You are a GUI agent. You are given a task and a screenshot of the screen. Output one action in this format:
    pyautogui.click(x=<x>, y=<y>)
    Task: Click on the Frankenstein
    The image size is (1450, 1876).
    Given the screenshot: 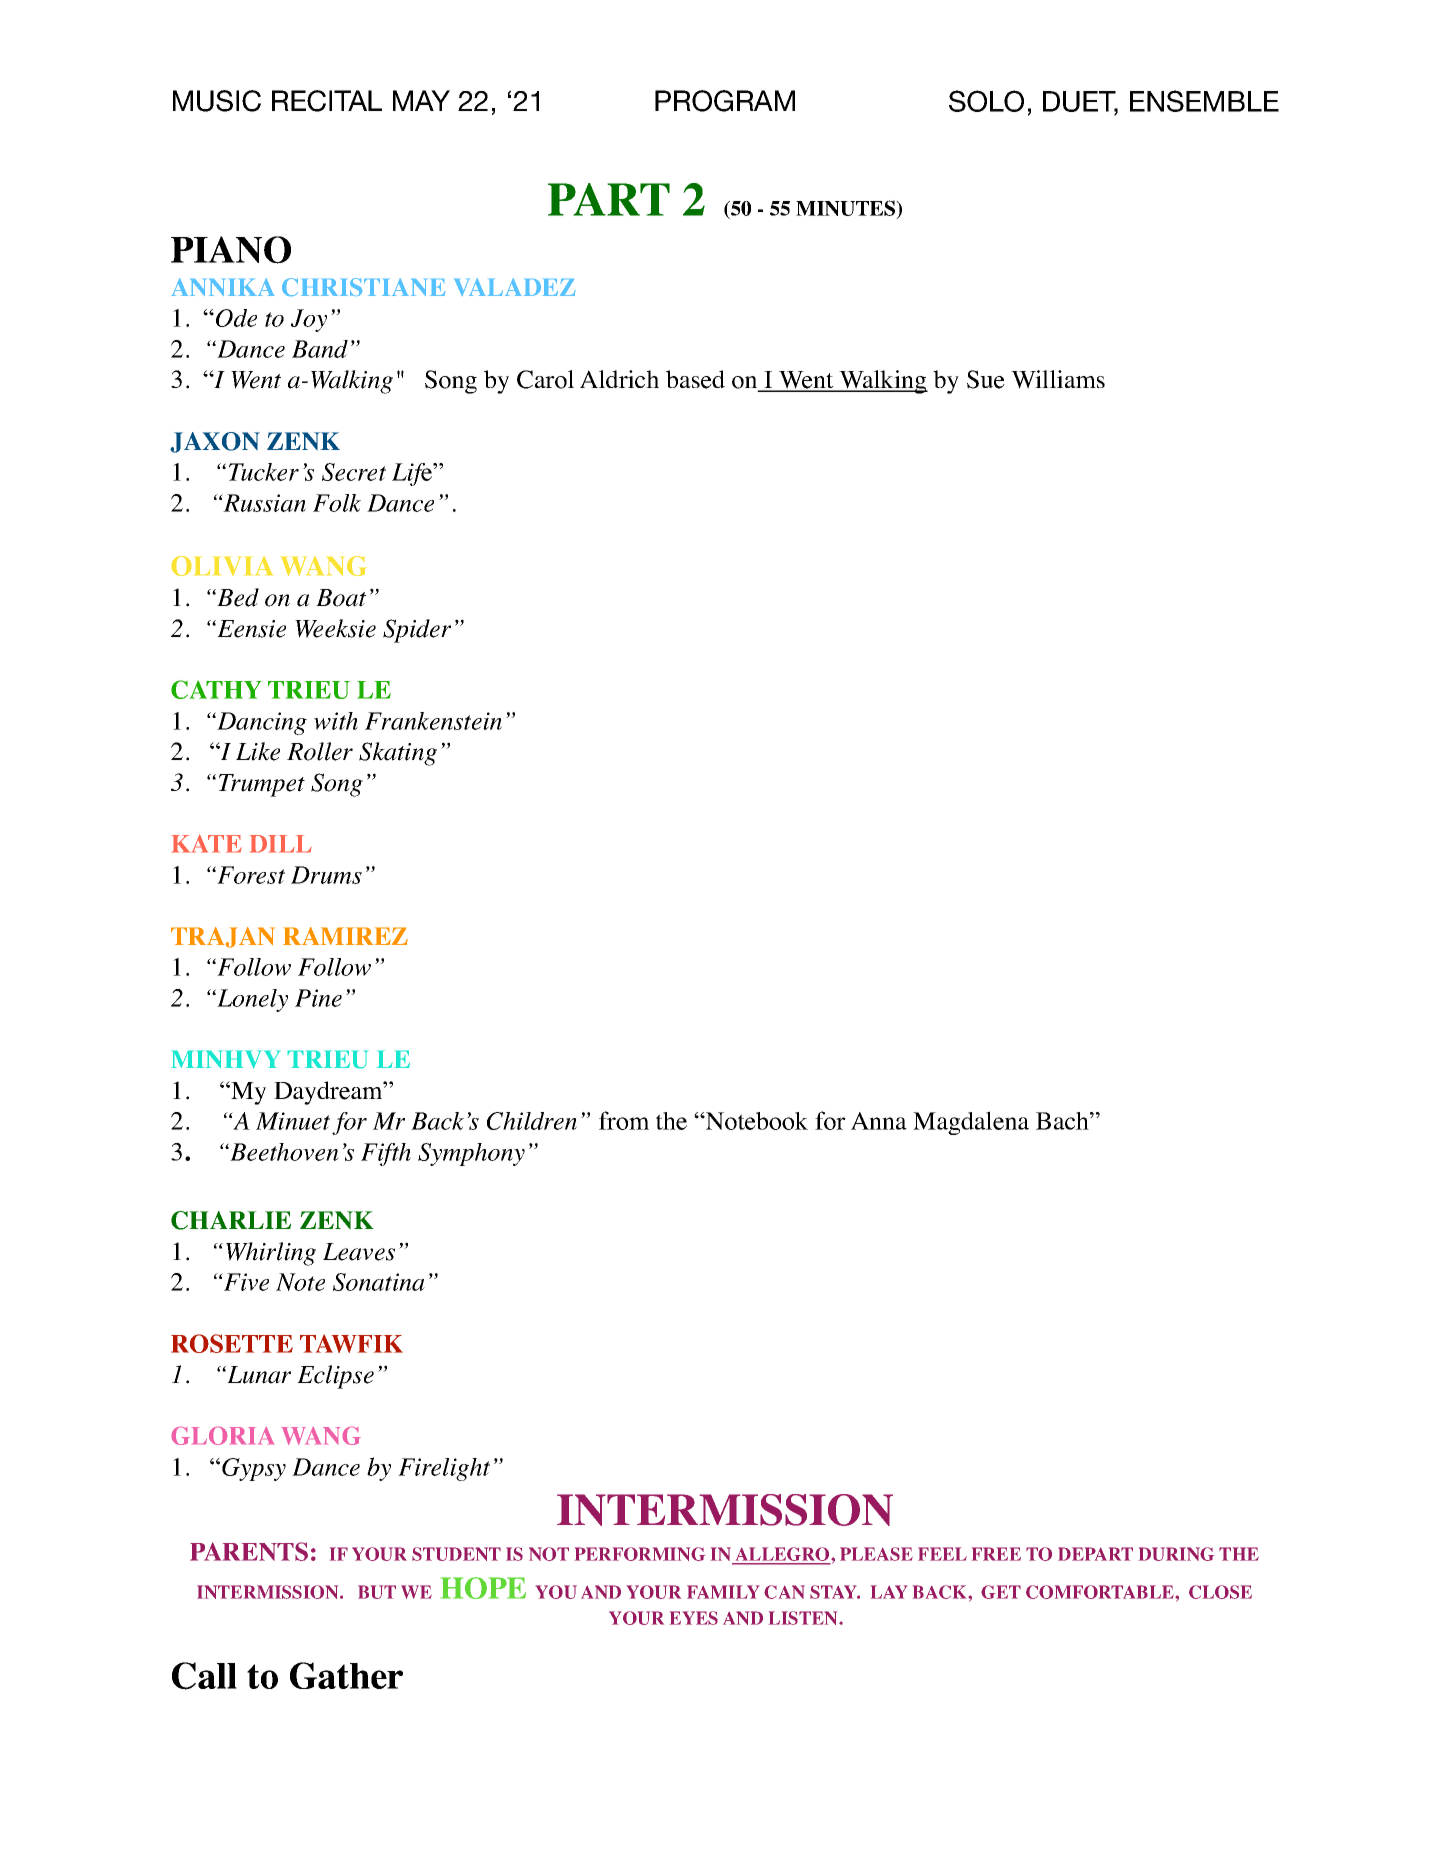 What is the action you would take?
    pyautogui.click(x=433, y=721)
